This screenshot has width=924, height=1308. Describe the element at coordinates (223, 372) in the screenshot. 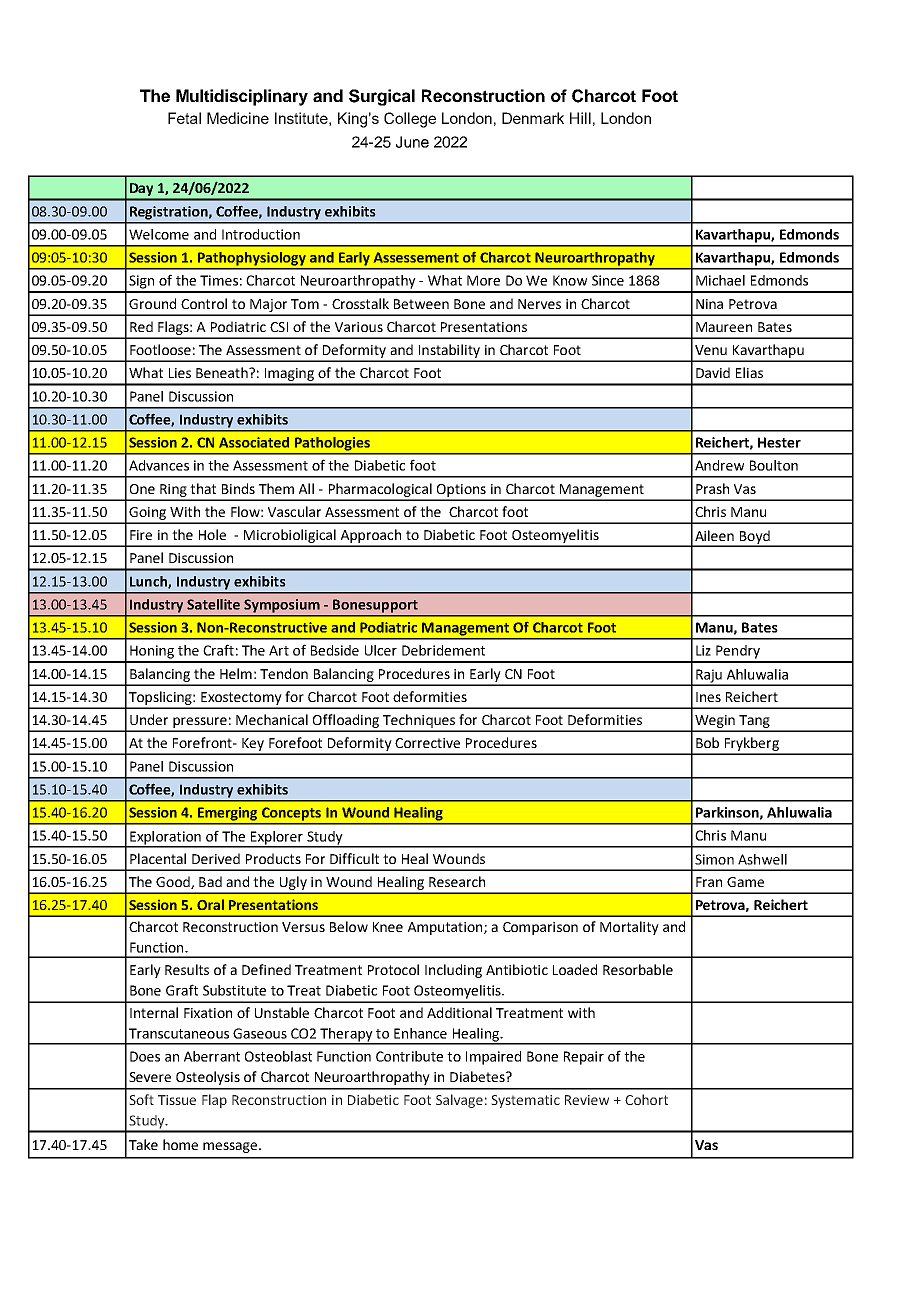

I see `Beneath` at that location.
